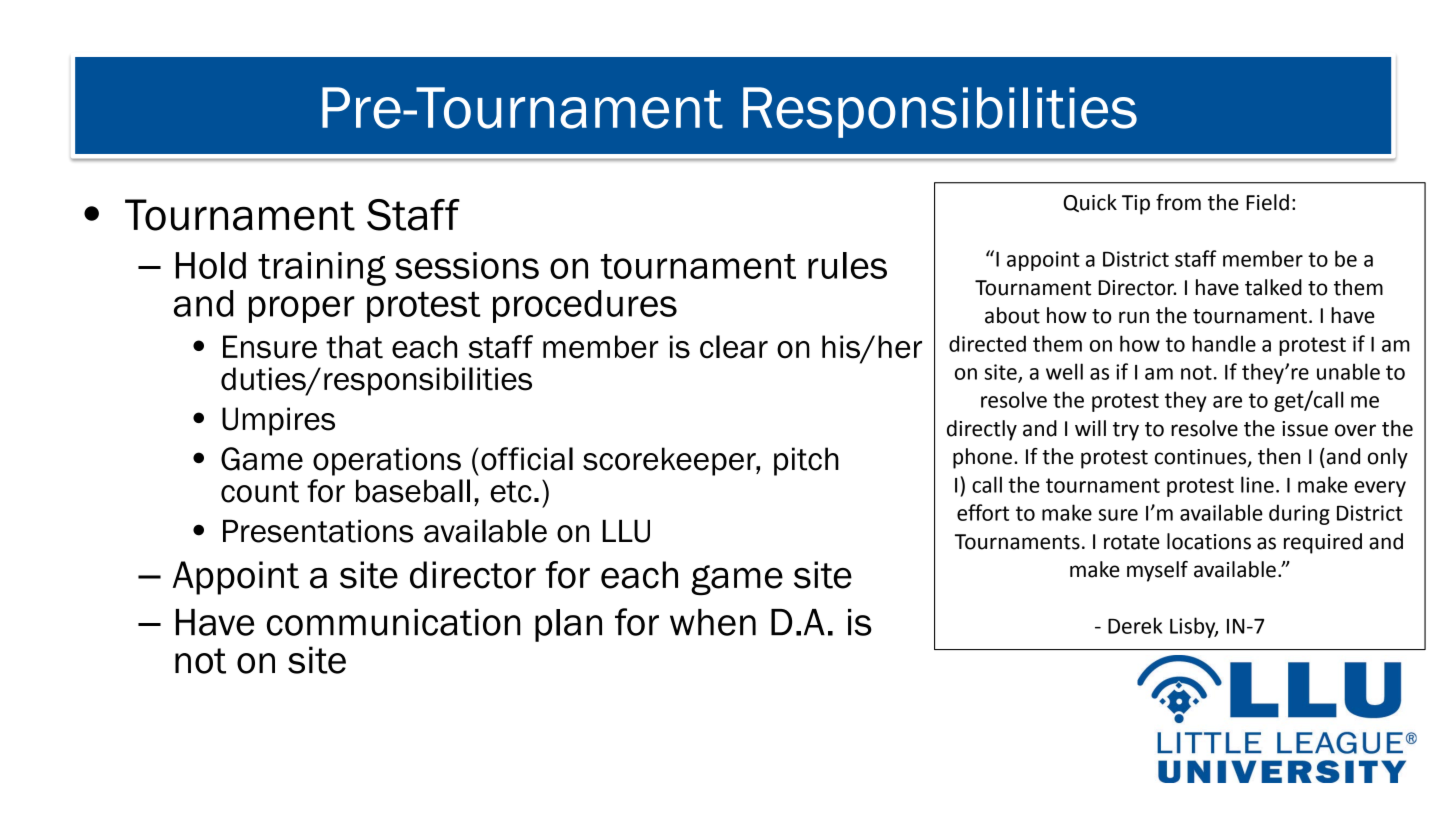 The width and height of the image is (1456, 819). I want to click on when, so click(713, 622).
